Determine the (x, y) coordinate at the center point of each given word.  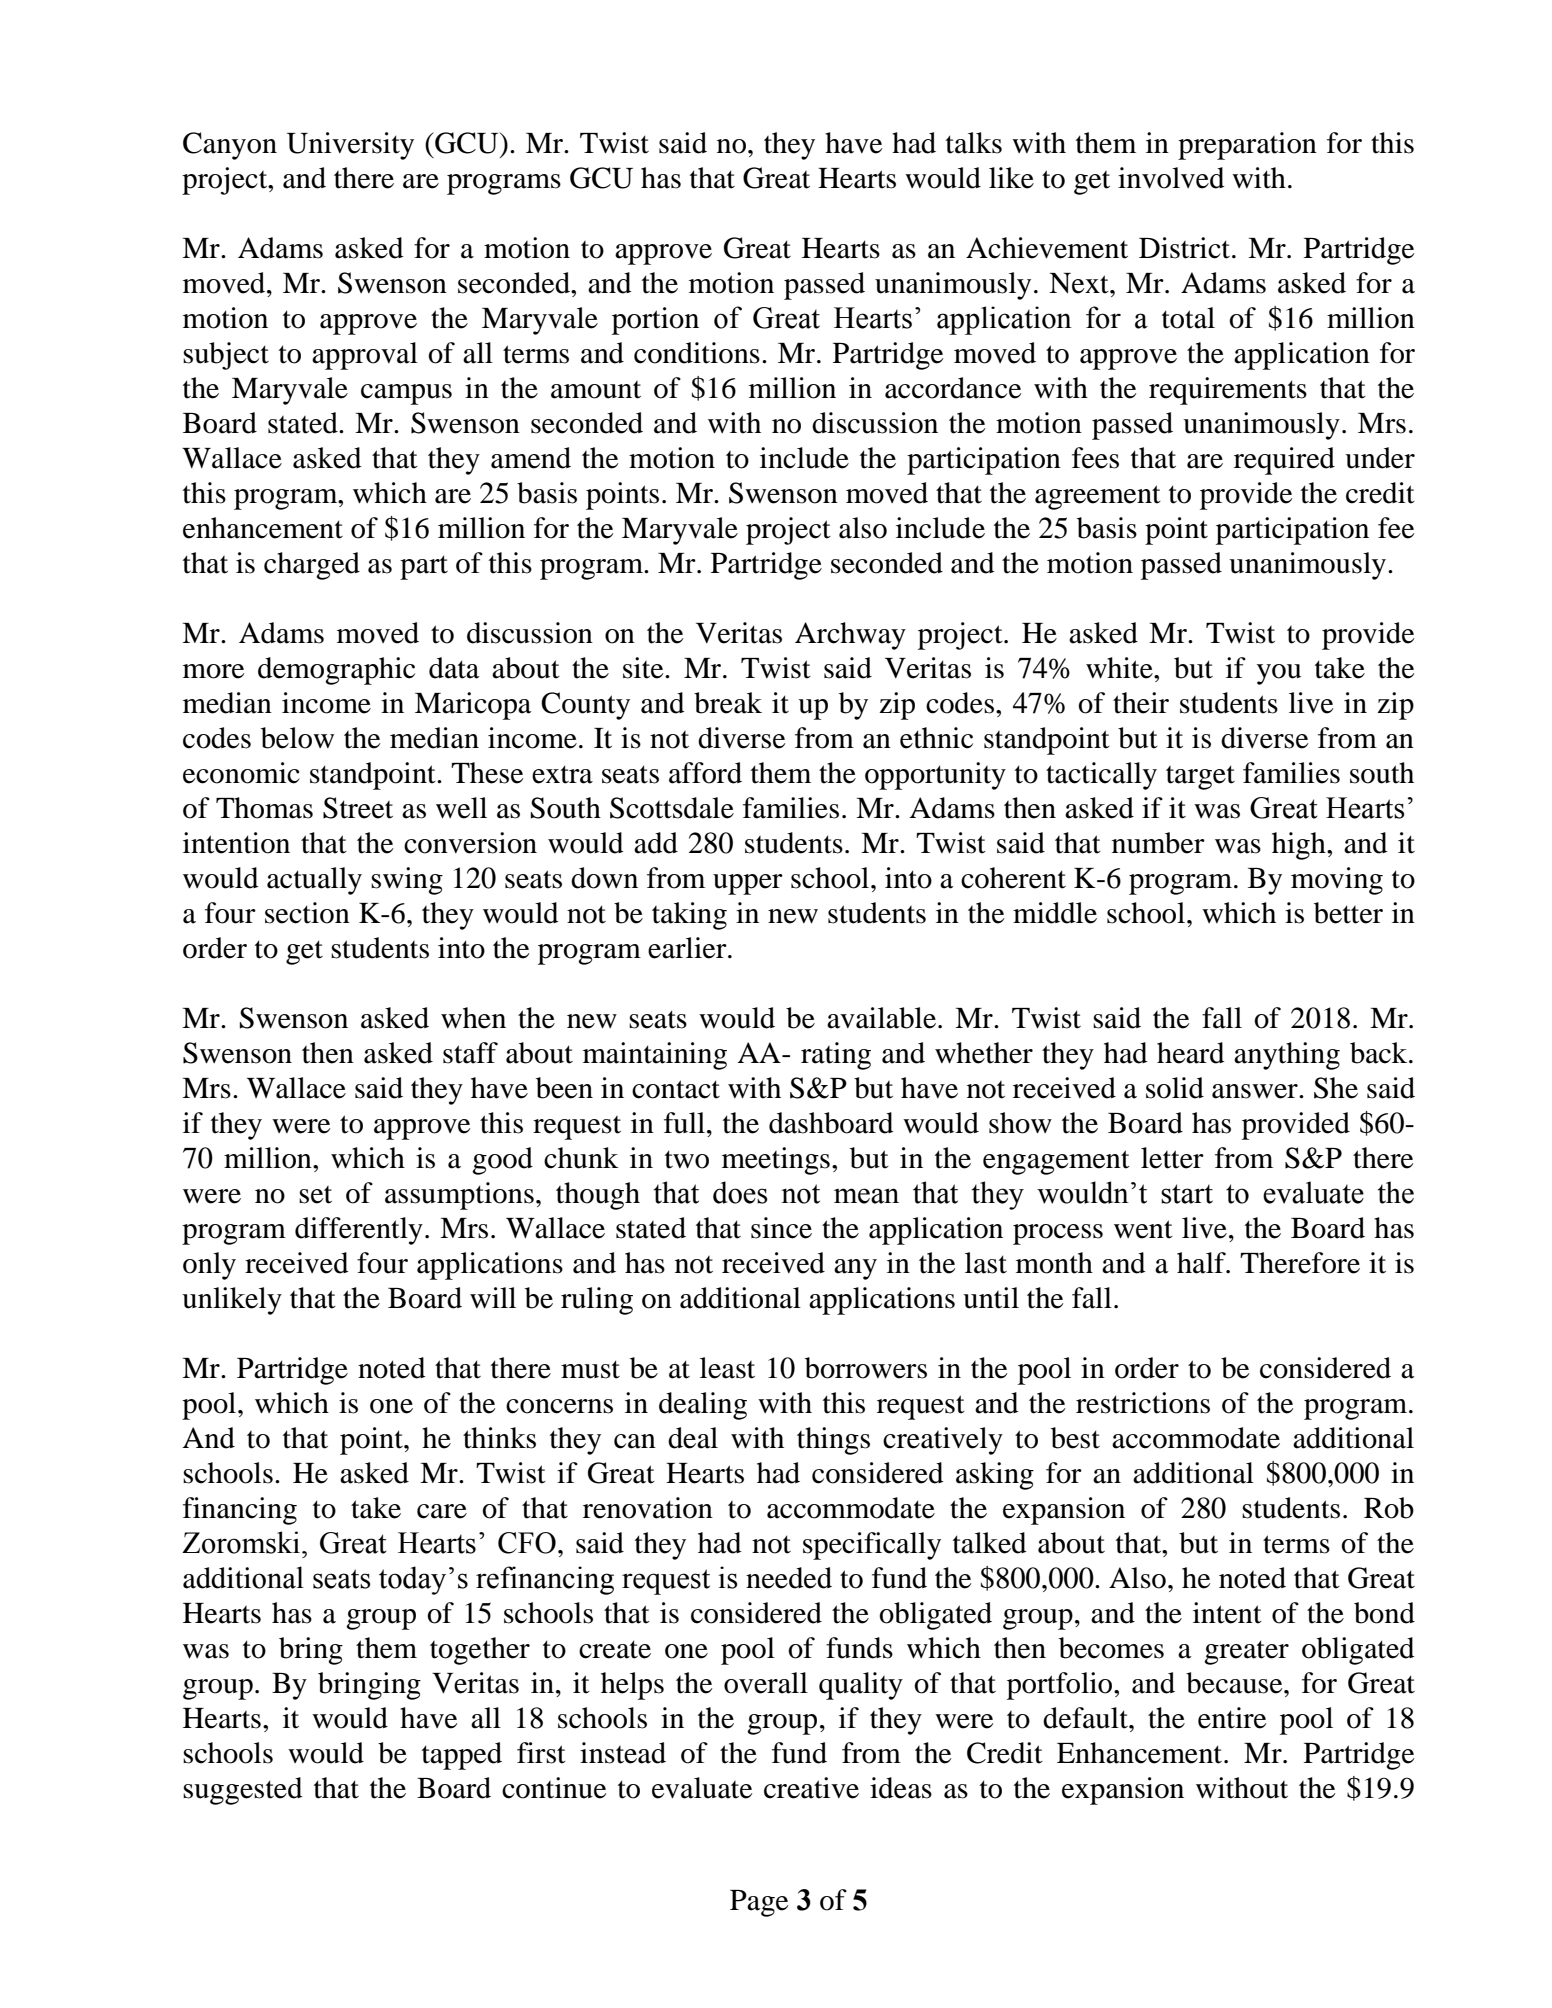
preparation (1247, 146)
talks (974, 143)
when (473, 1018)
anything (1287, 1056)
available (881, 1018)
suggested (243, 1791)
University (350, 146)
